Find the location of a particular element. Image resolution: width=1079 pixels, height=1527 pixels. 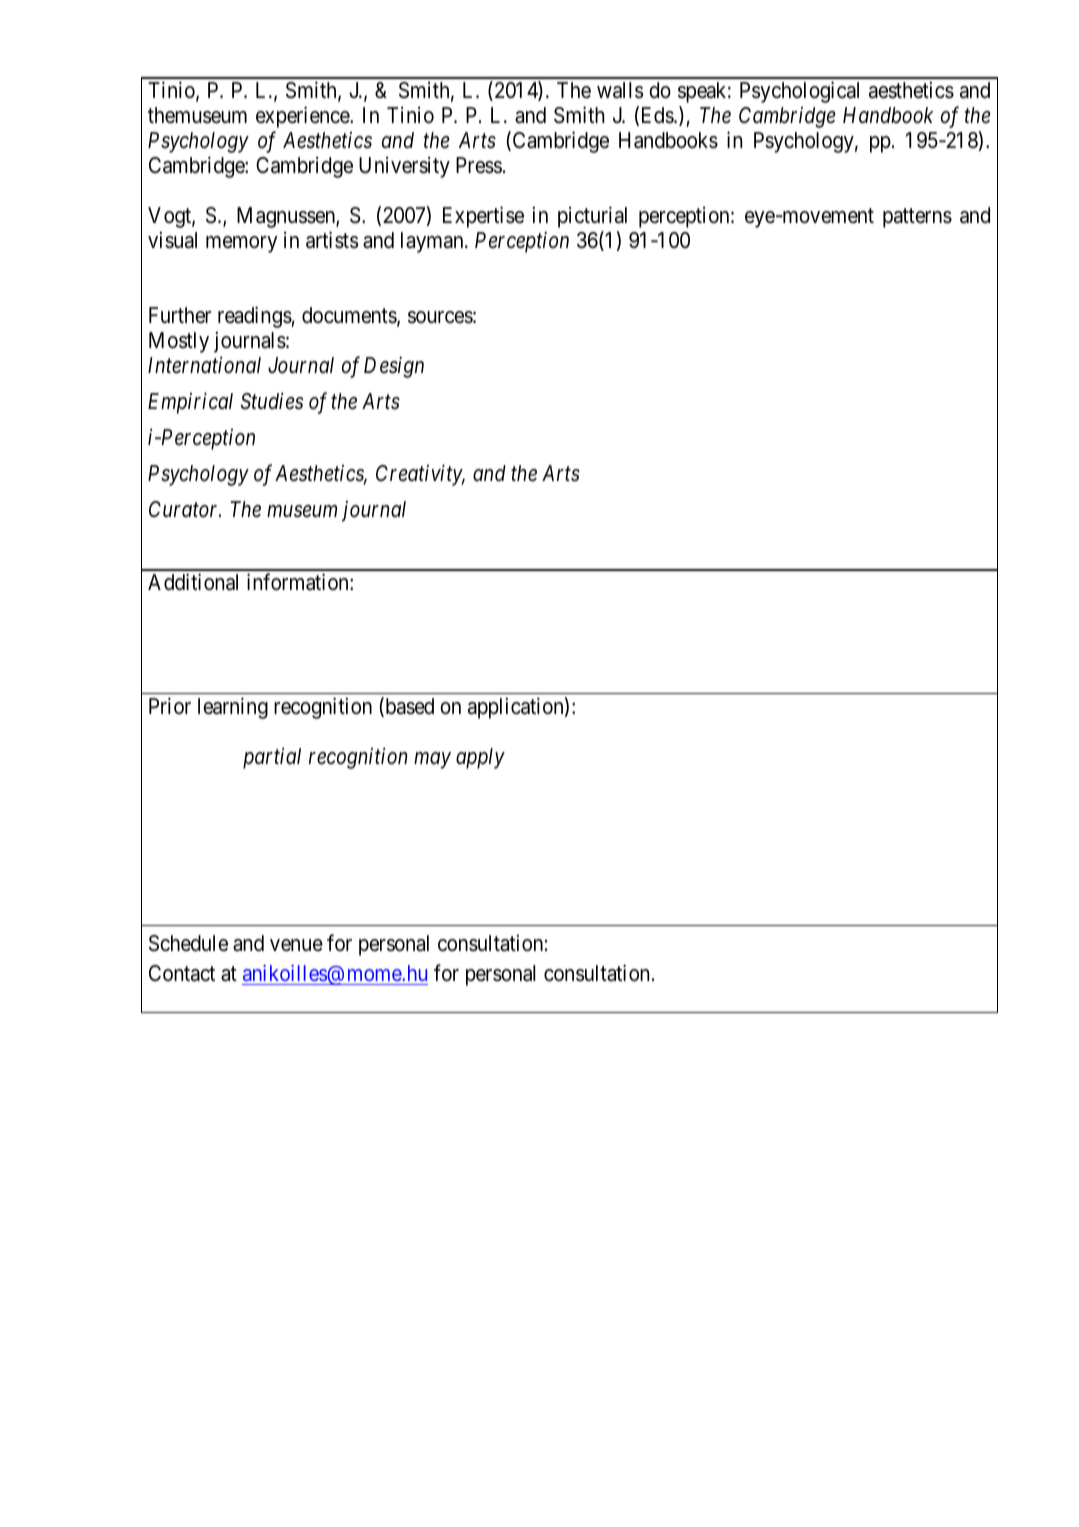

apply is located at coordinates (480, 758).
